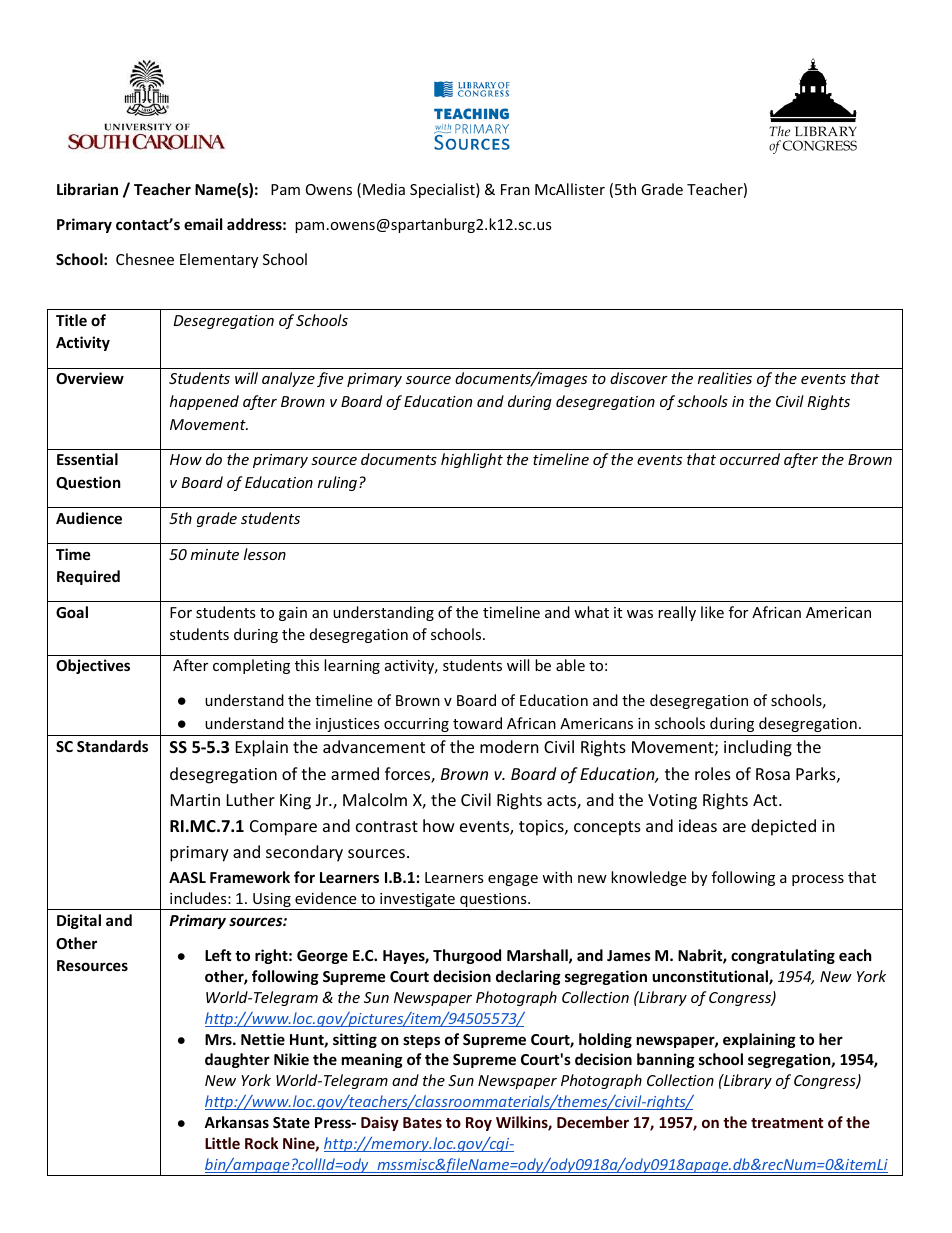 Image resolution: width=952 pixels, height=1233 pixels. What do you see at coordinates (787, 1123) in the document?
I see `treatment` at bounding box center [787, 1123].
